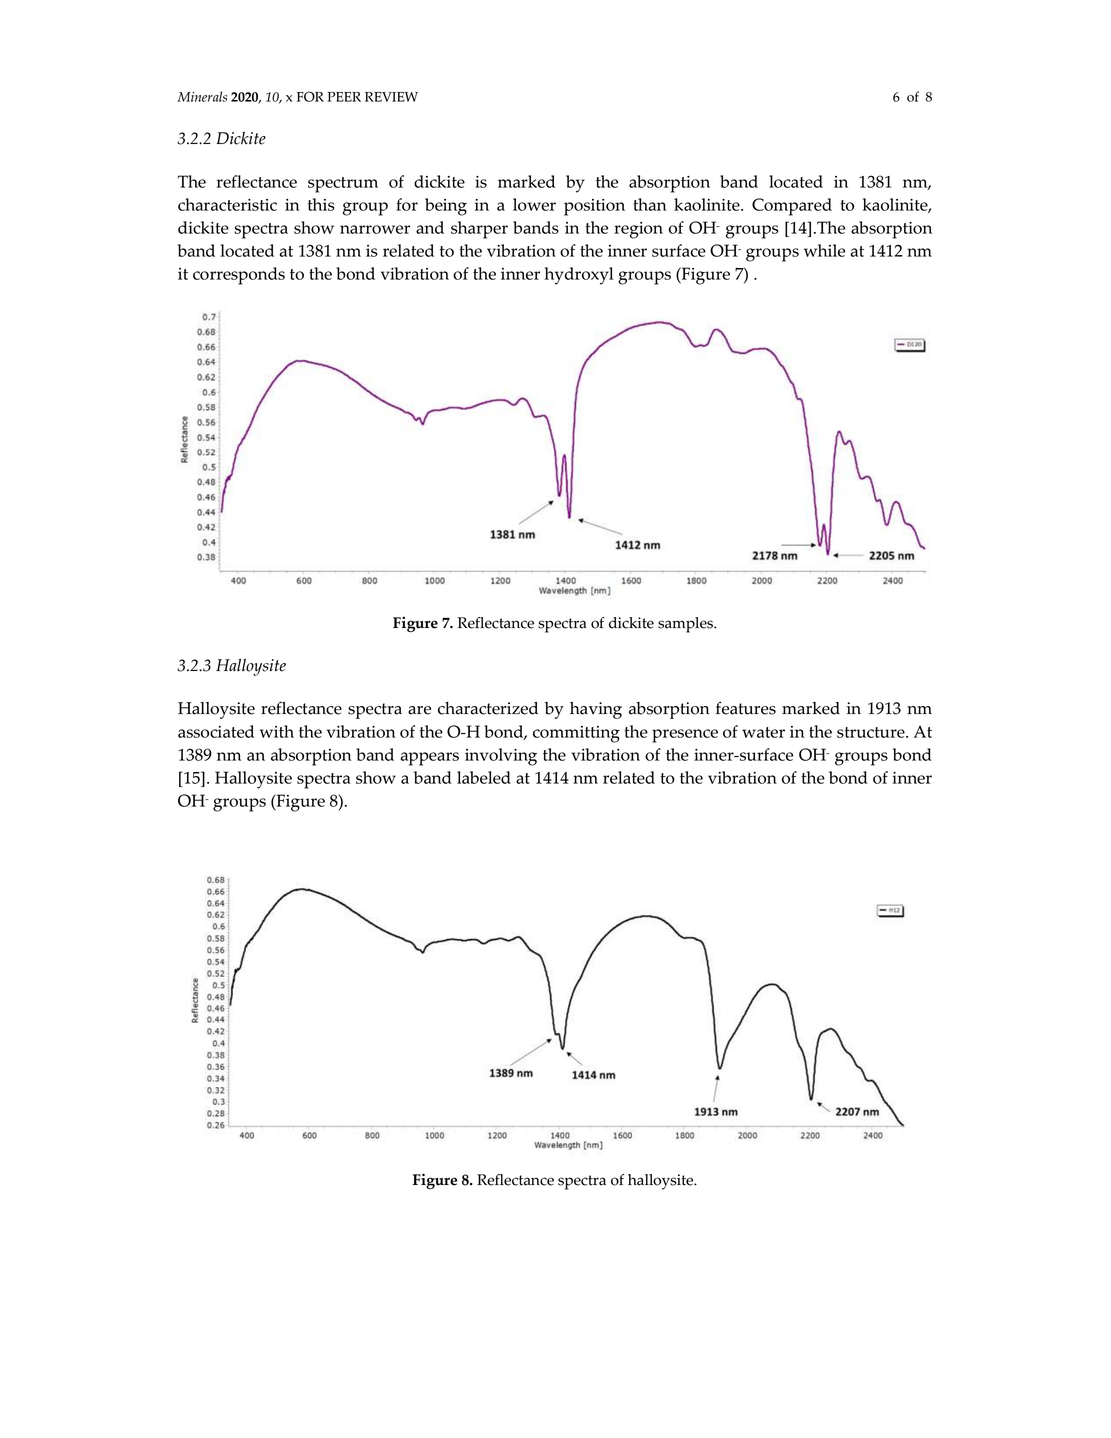 Image resolution: width=1111 pixels, height=1438 pixels. What do you see at coordinates (501, 757) in the page?
I see `involving` at bounding box center [501, 757].
